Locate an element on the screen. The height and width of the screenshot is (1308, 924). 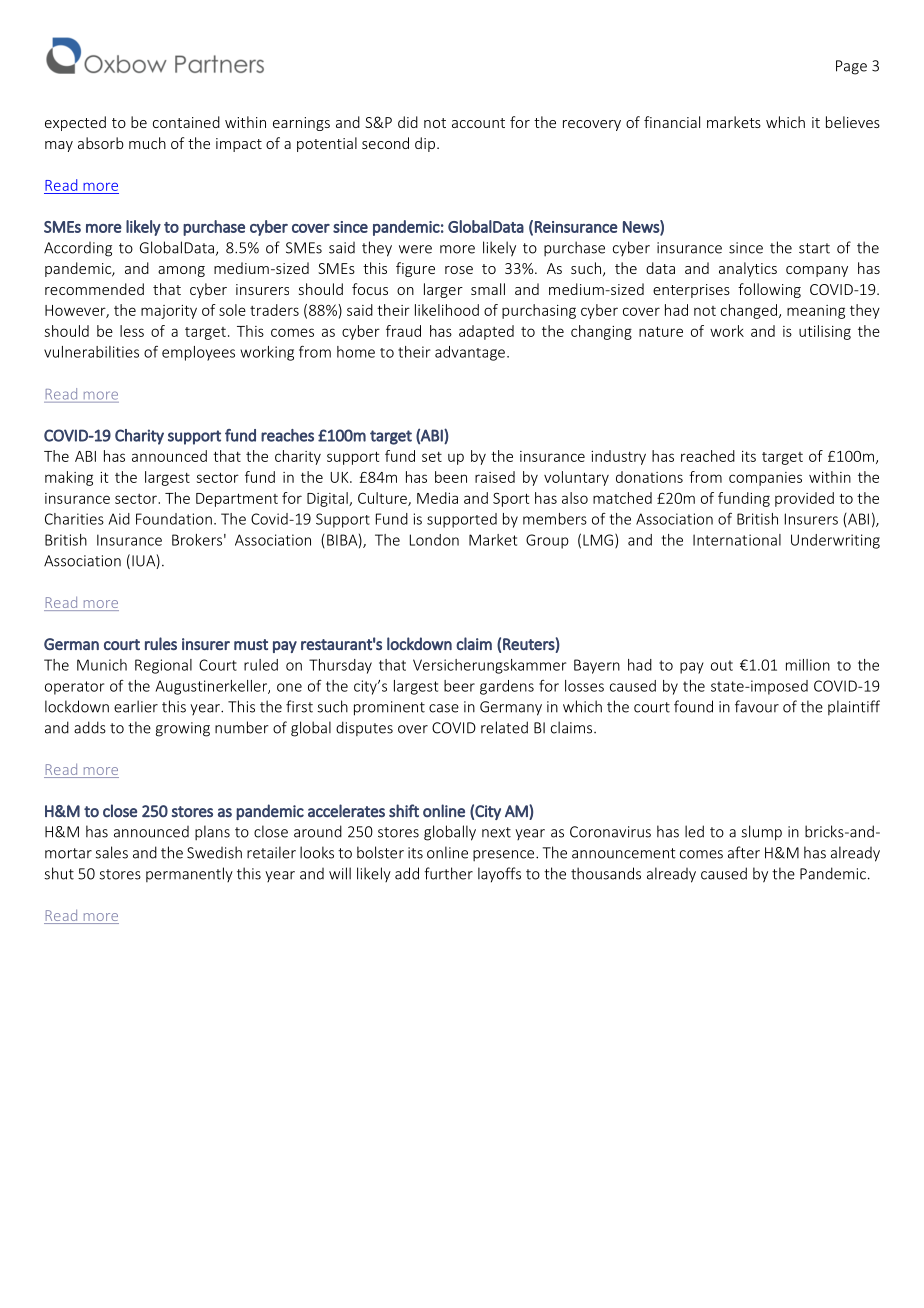
making is located at coordinates (69, 478).
